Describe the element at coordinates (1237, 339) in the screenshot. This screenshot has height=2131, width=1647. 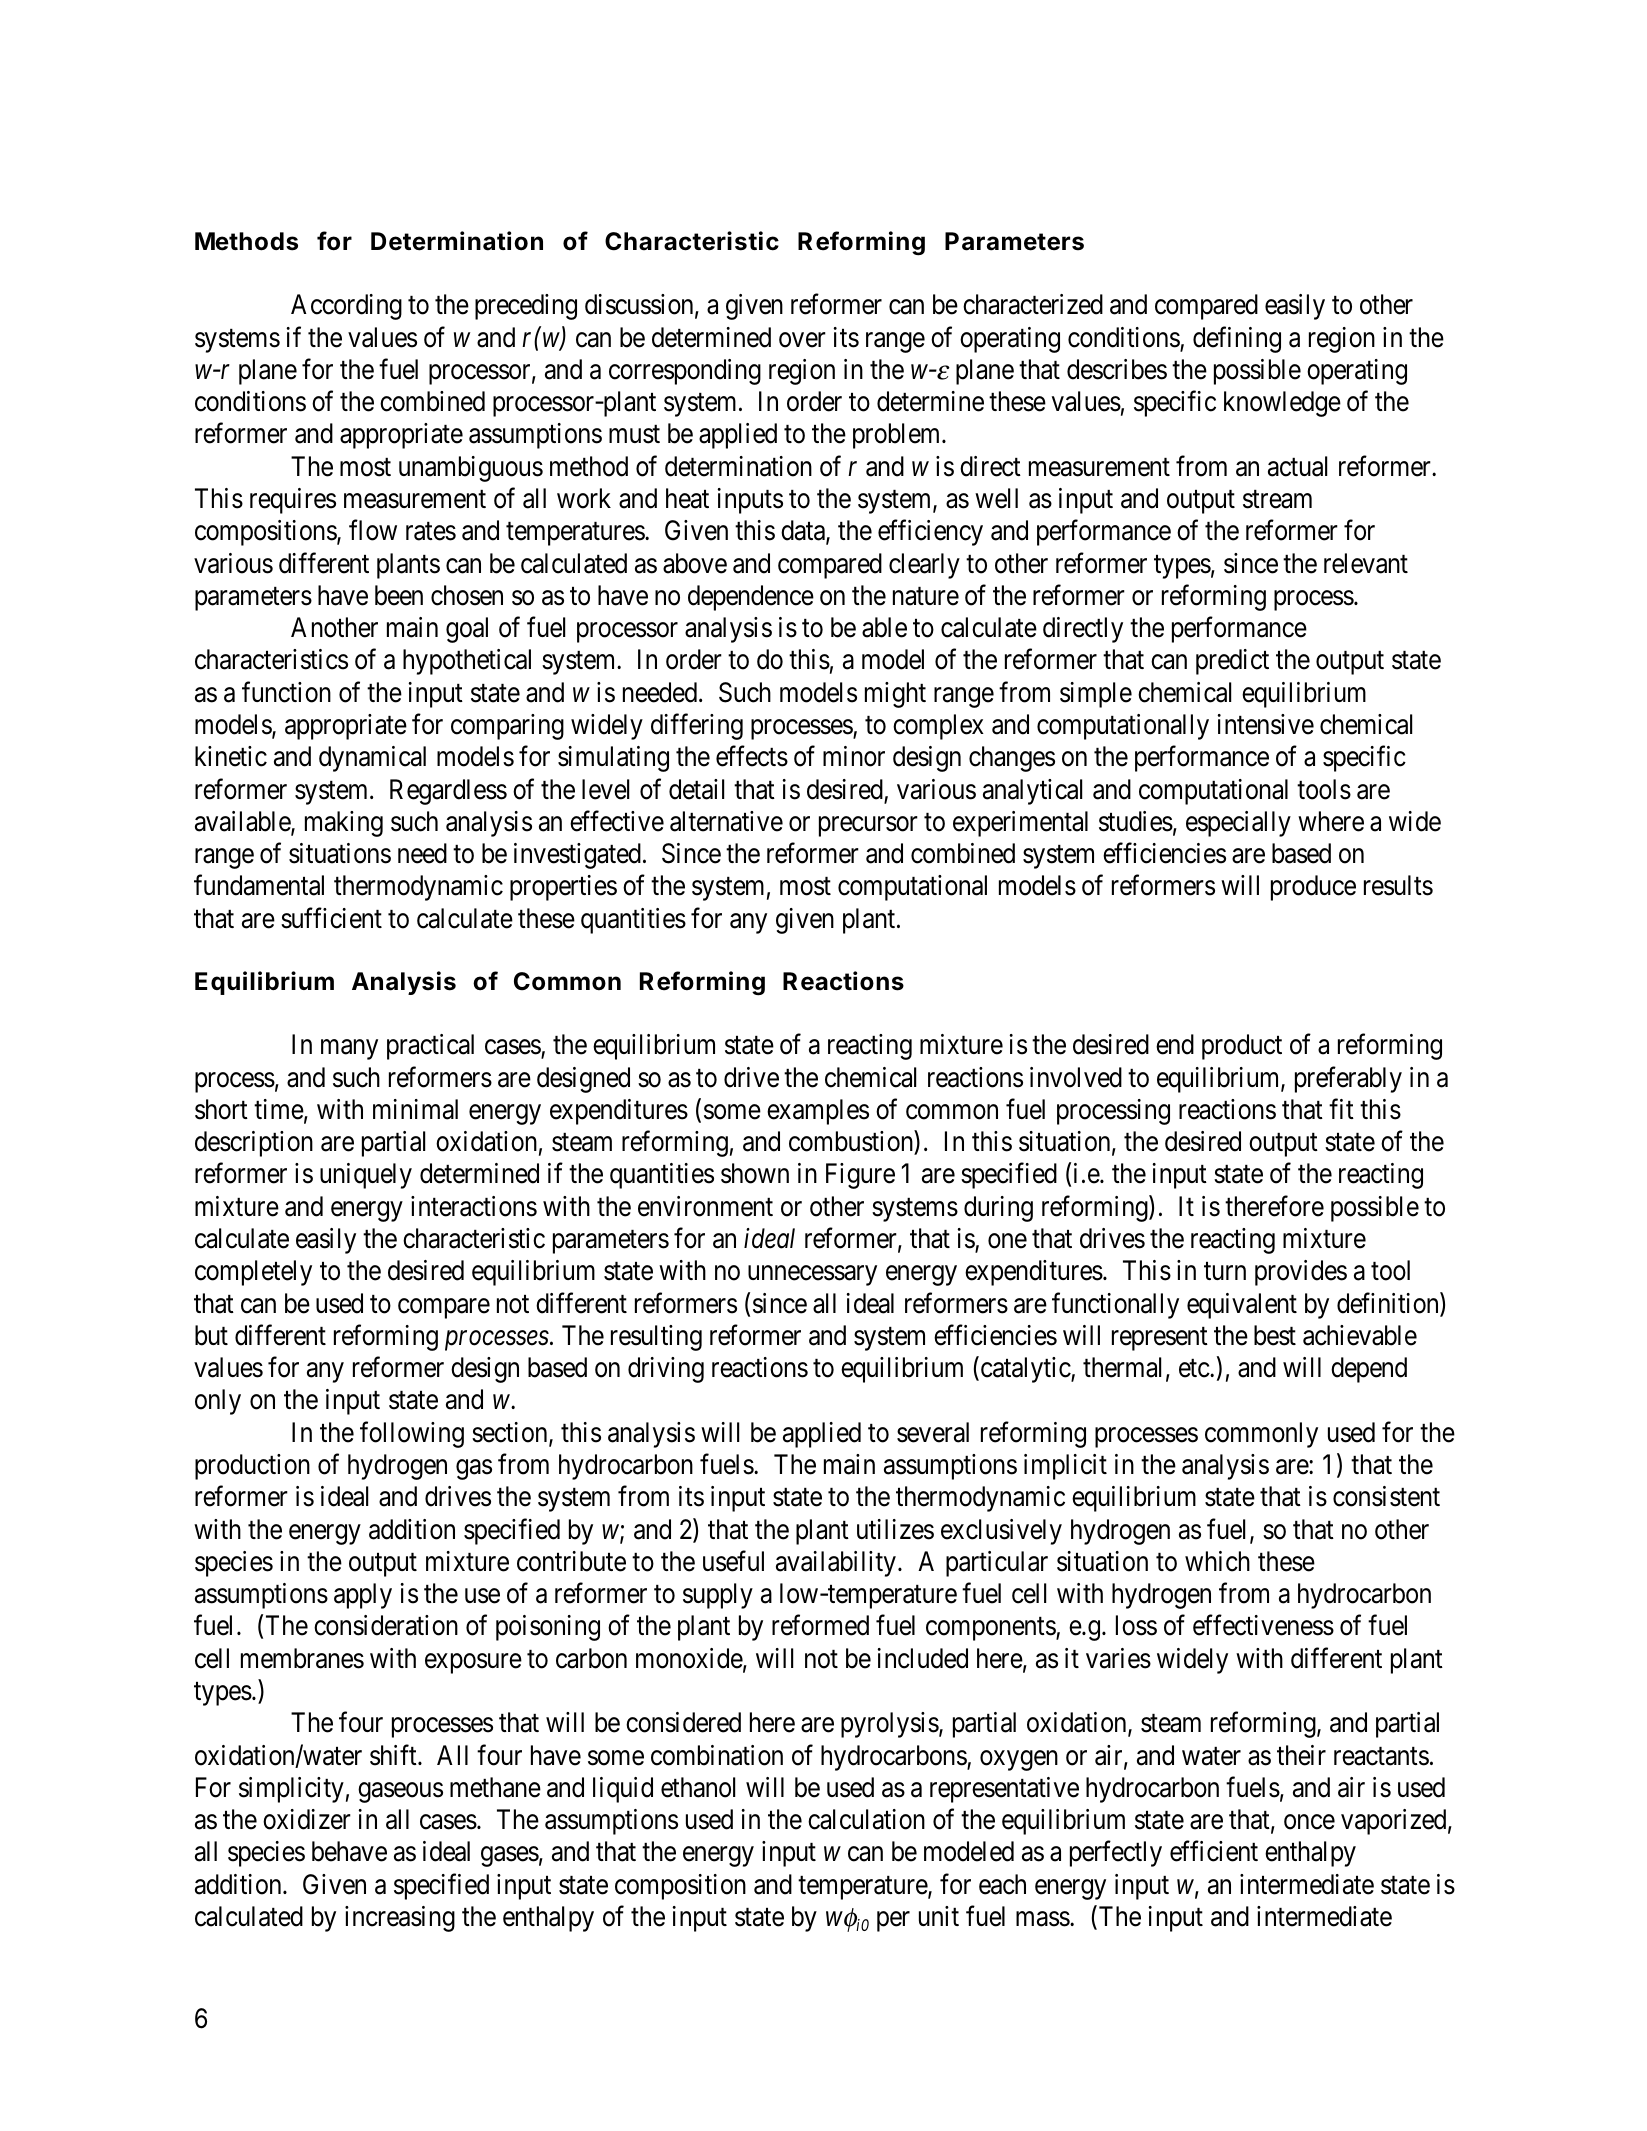
I see `defining` at that location.
